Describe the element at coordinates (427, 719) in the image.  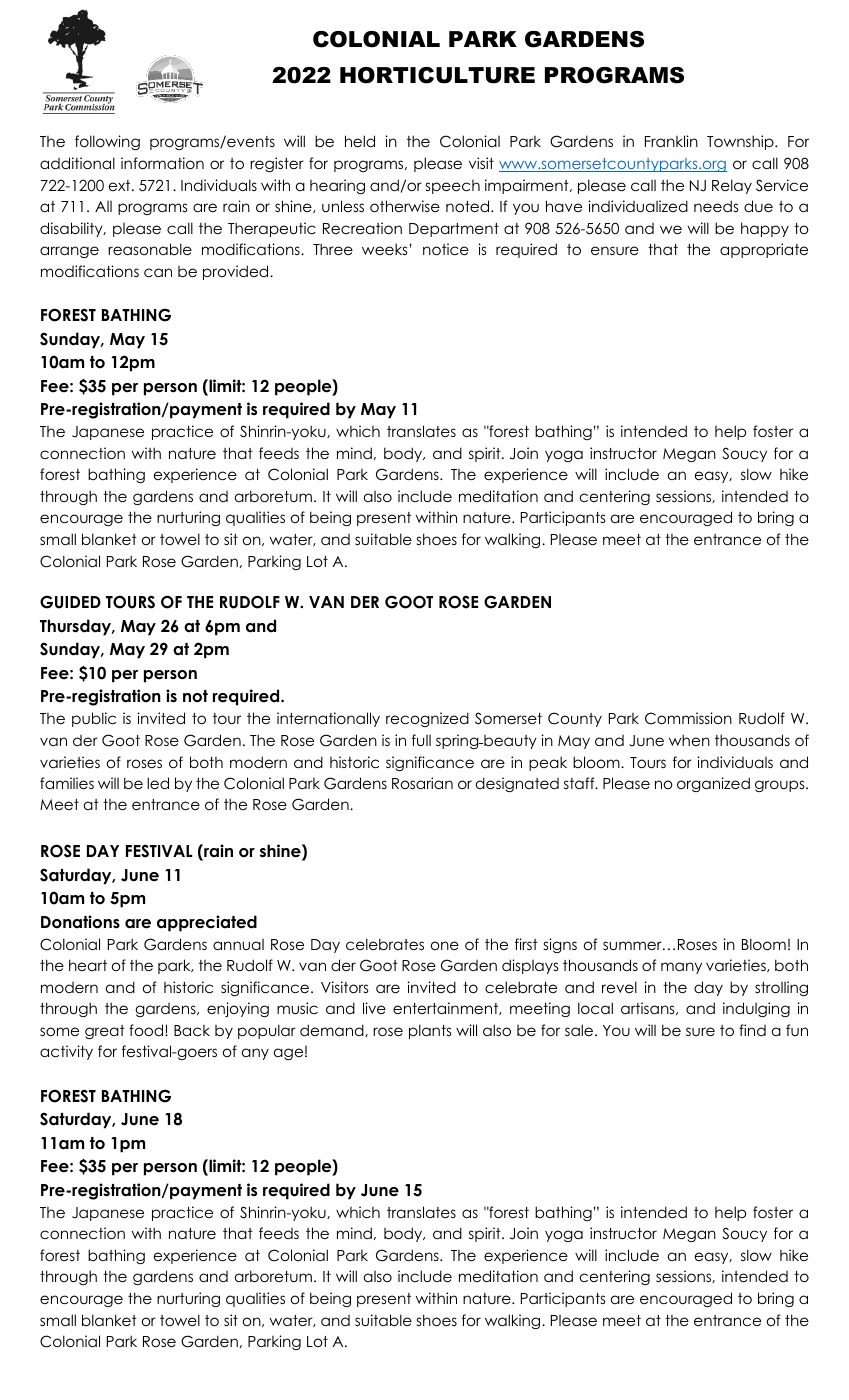
I see `recognized` at that location.
